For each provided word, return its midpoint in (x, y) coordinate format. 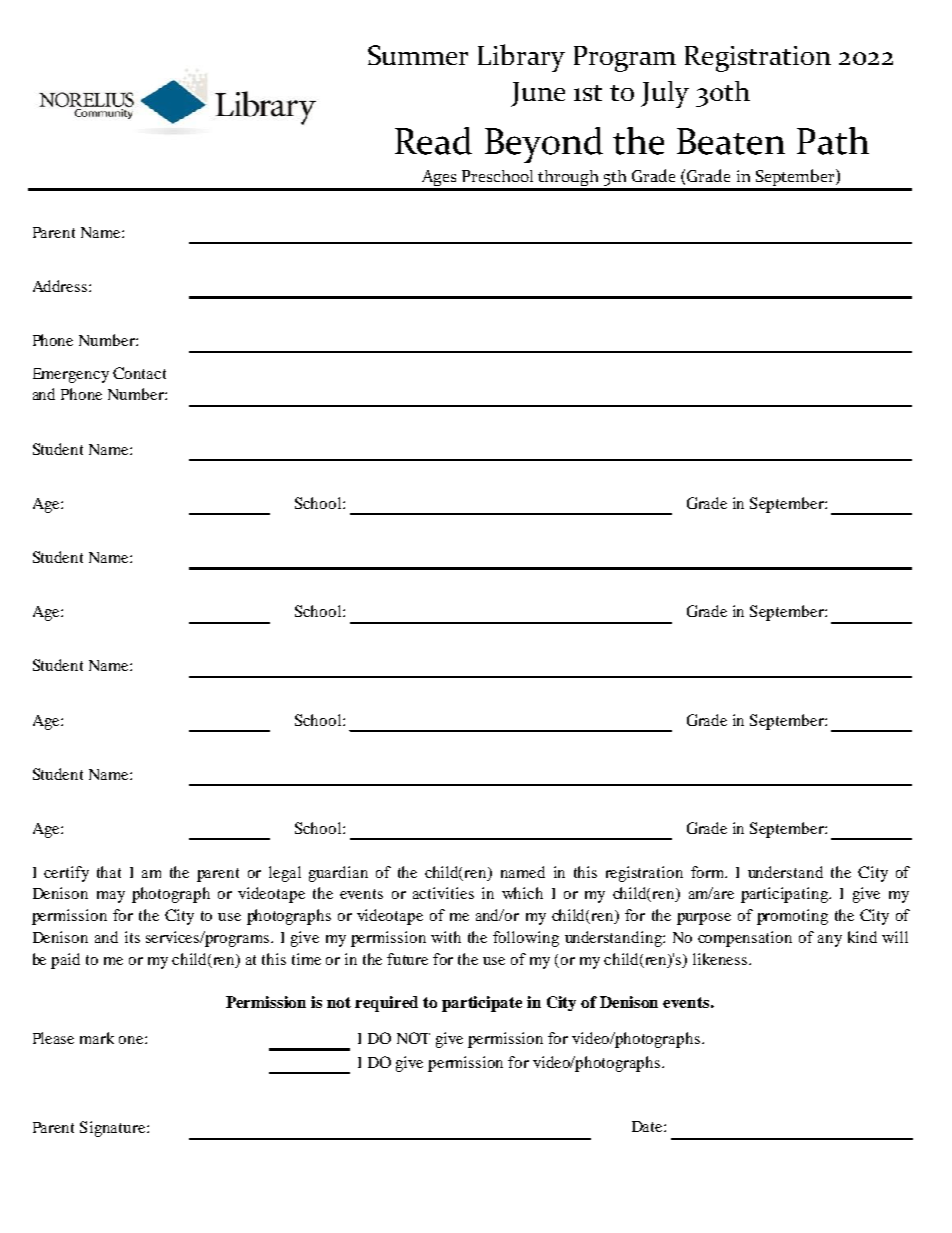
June (538, 94)
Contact (139, 373)
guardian (338, 874)
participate (482, 1004)
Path (833, 141)
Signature (114, 1129)
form (709, 872)
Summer (418, 55)
